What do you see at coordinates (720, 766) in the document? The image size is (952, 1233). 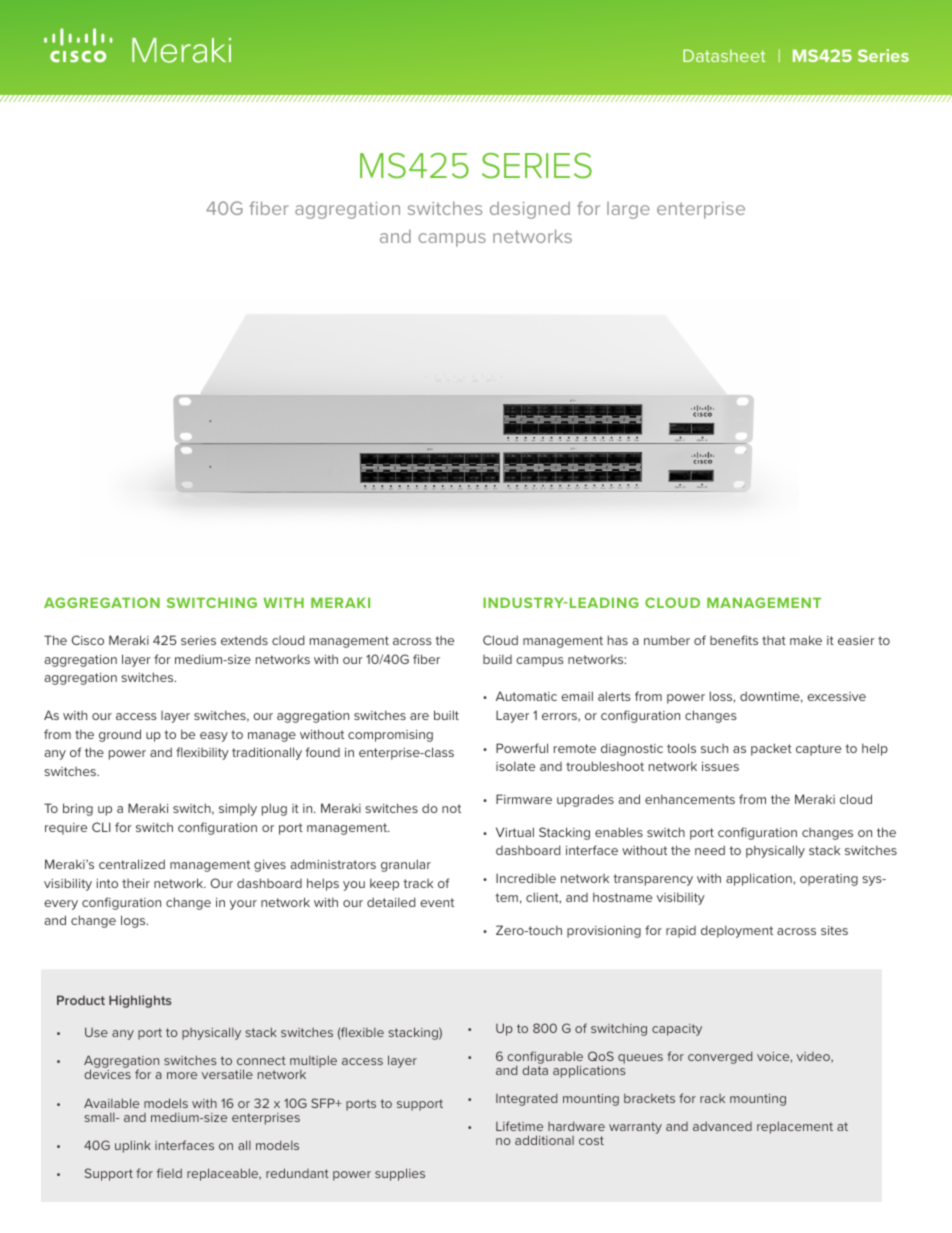 I see `issues` at bounding box center [720, 766].
